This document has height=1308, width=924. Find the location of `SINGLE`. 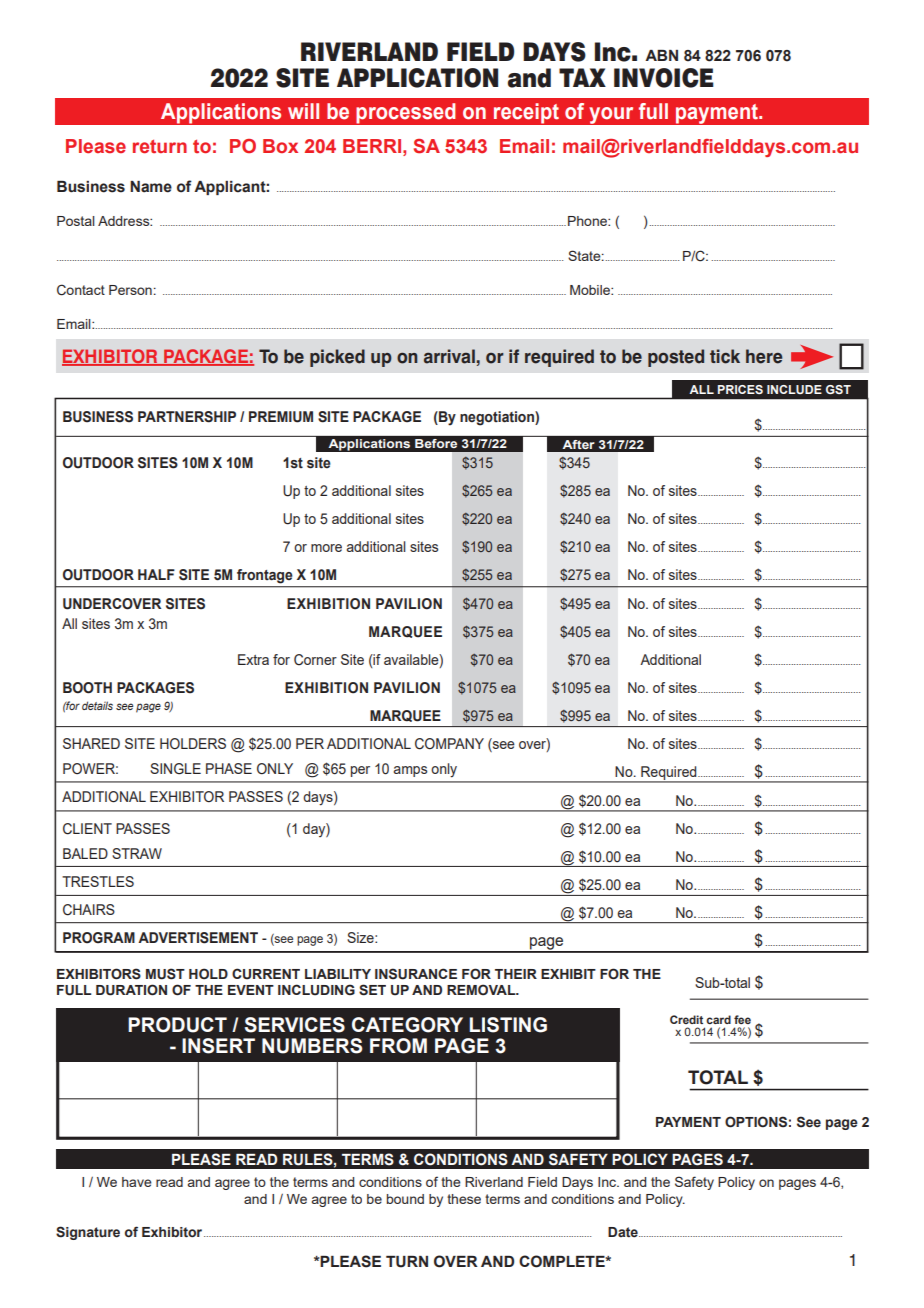

SINGLE is located at coordinates (175, 769).
